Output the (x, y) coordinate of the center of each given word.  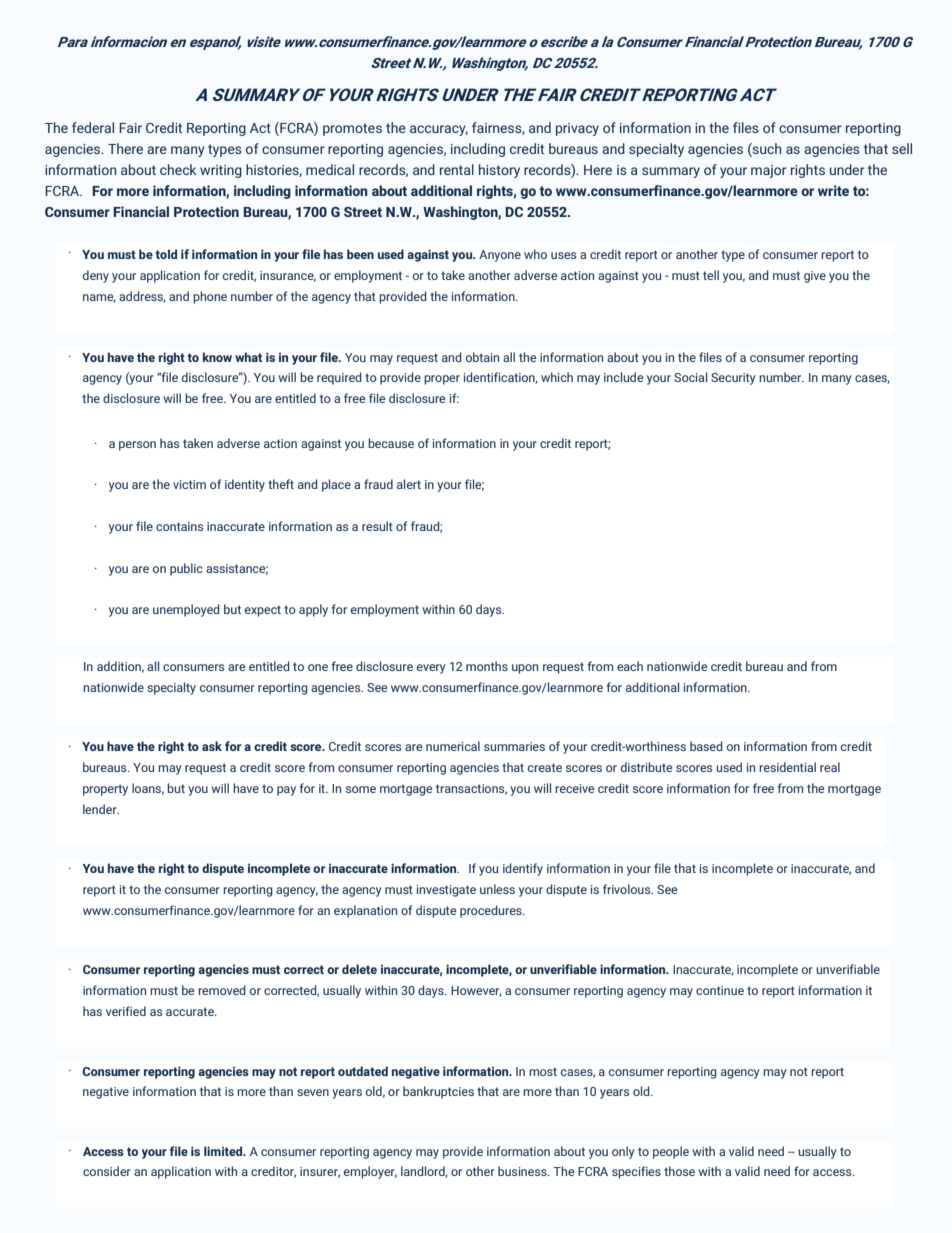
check (178, 169)
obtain (482, 357)
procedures (492, 911)
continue (720, 990)
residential (787, 767)
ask (212, 746)
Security (733, 379)
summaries (514, 746)
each (630, 666)
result (377, 526)
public (186, 569)
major (769, 171)
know (217, 357)
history (499, 171)
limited (224, 1151)
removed (222, 990)
